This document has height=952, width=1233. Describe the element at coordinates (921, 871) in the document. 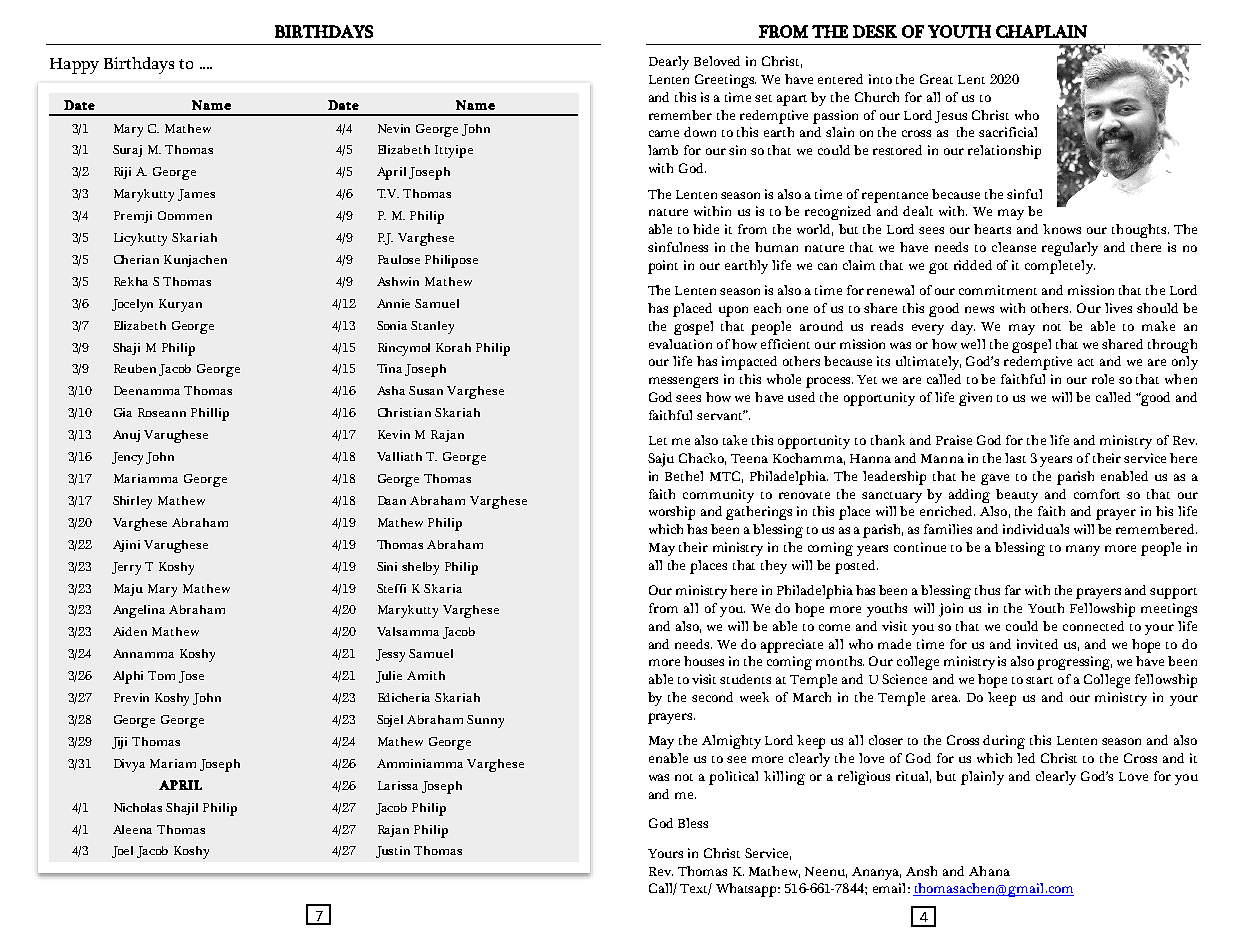

I see `Ansh` at that location.
